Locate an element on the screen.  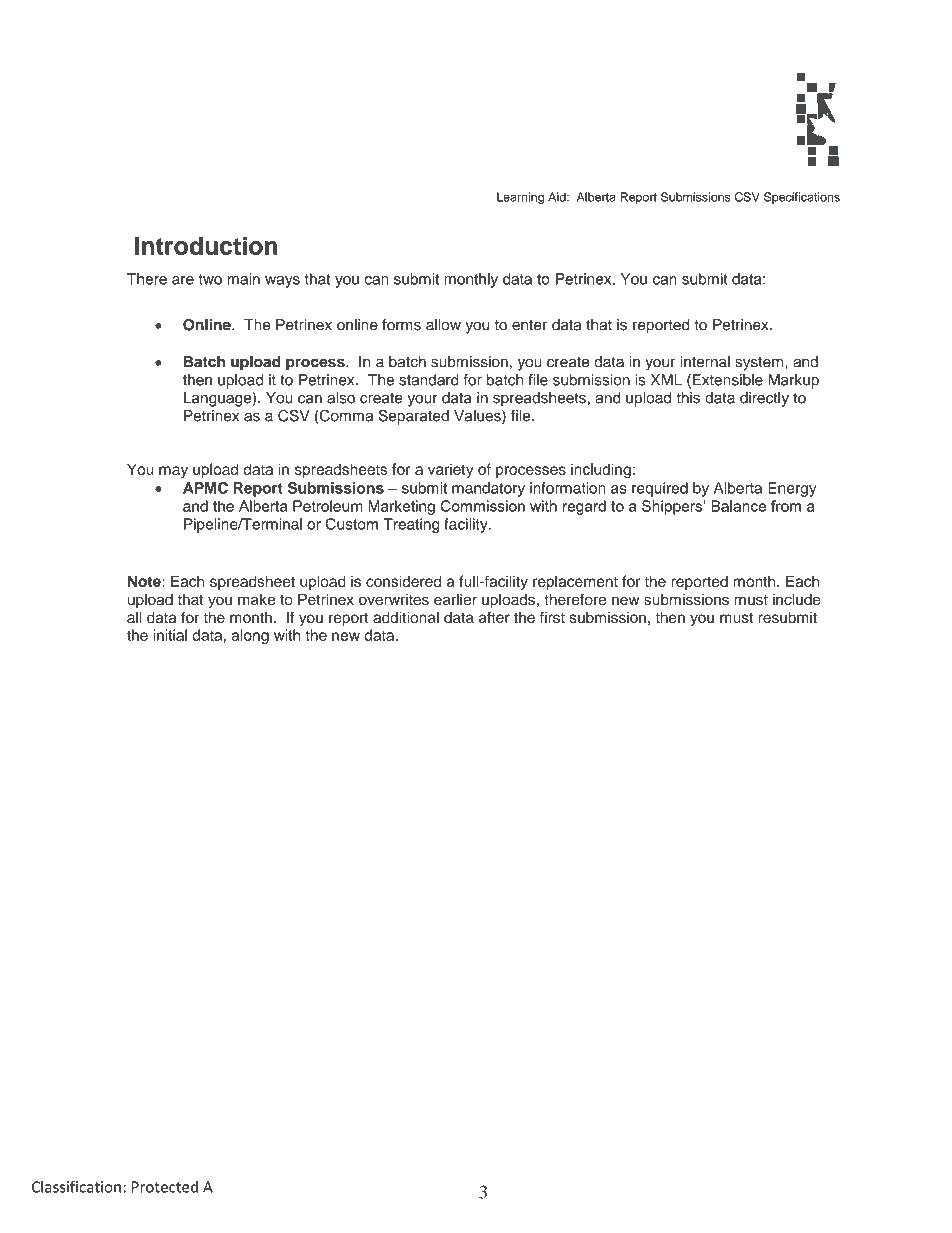
Protected is located at coordinates (165, 1187).
